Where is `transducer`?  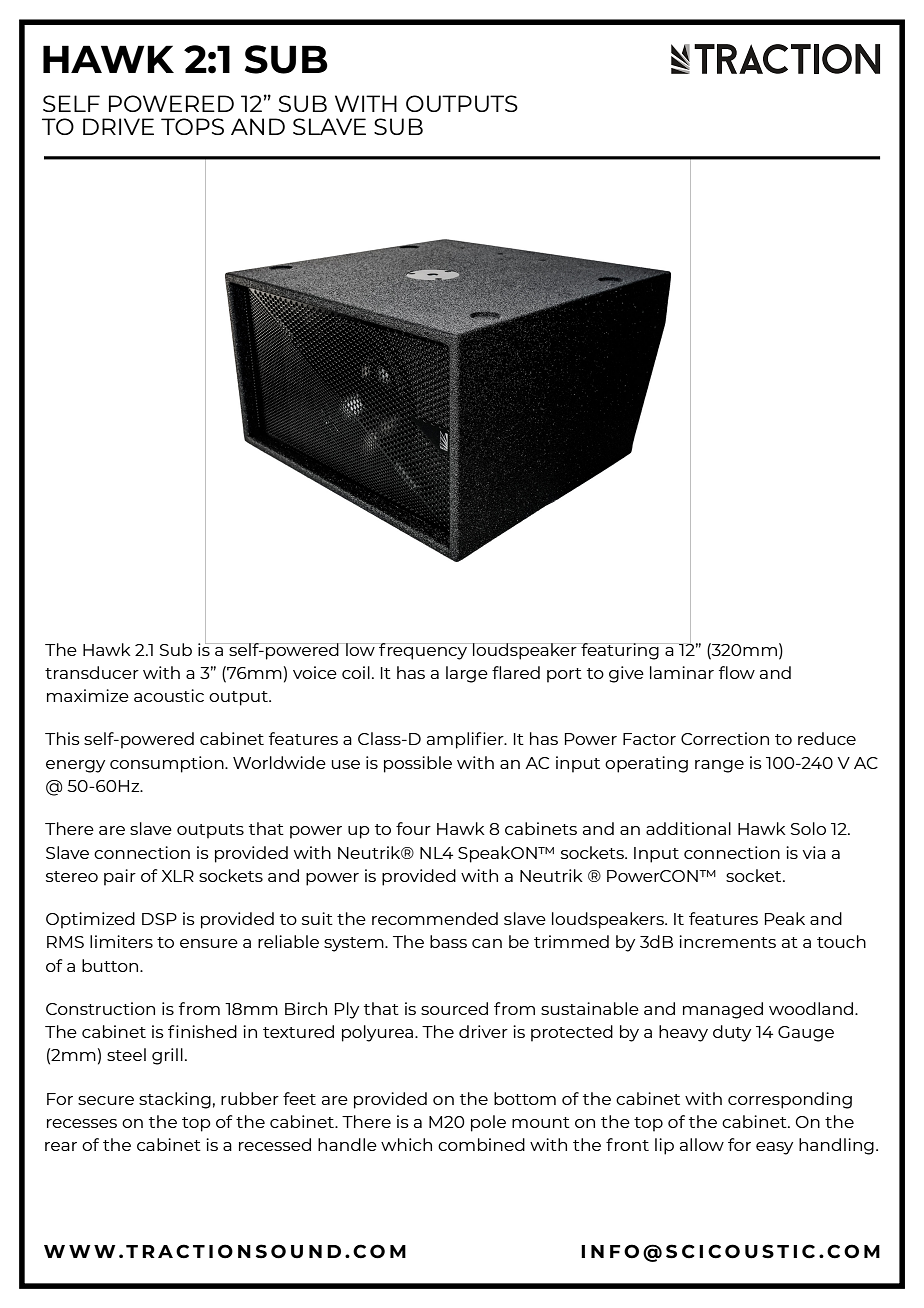 transducer is located at coordinates (92, 672).
